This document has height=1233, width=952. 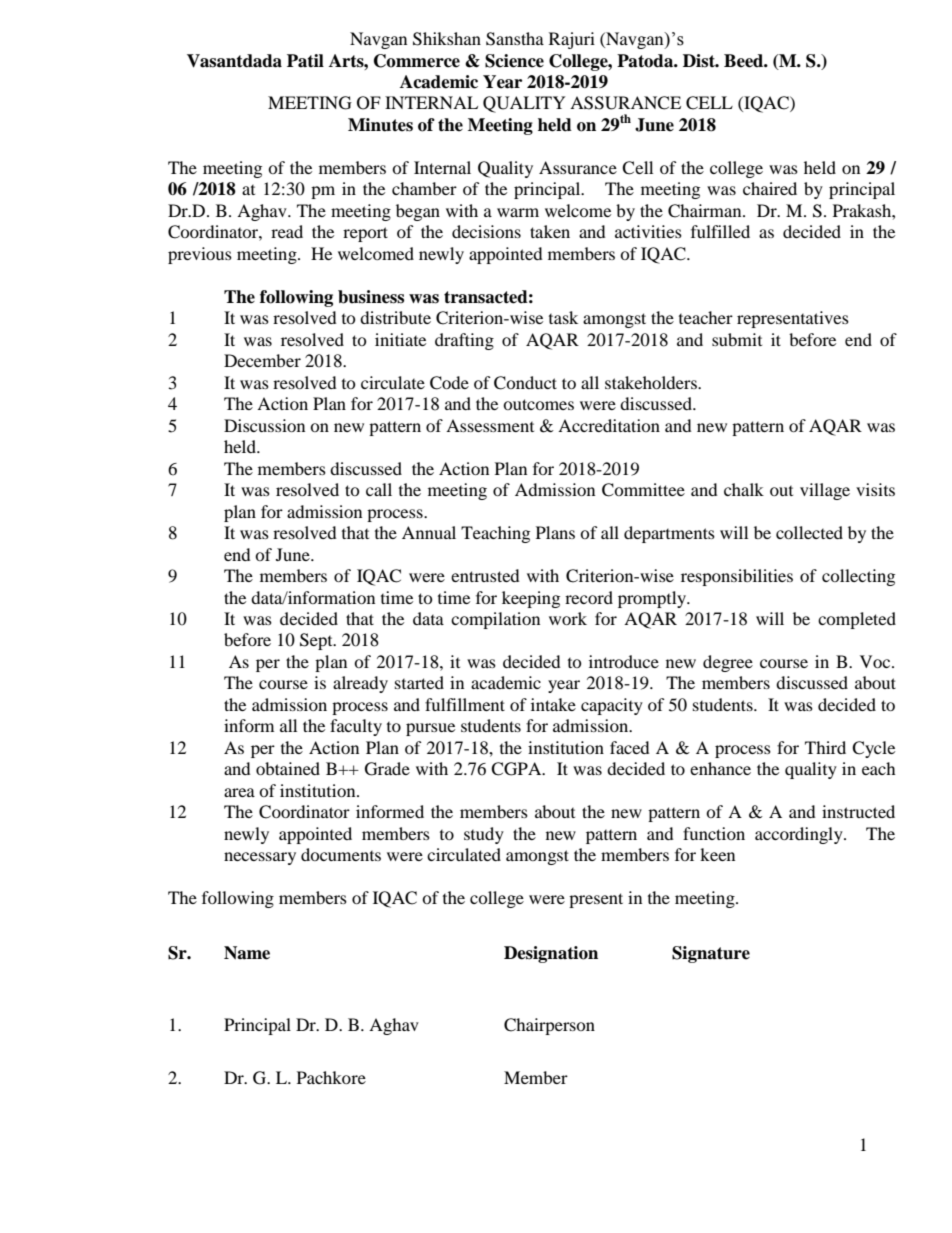 I want to click on village, so click(x=825, y=491).
